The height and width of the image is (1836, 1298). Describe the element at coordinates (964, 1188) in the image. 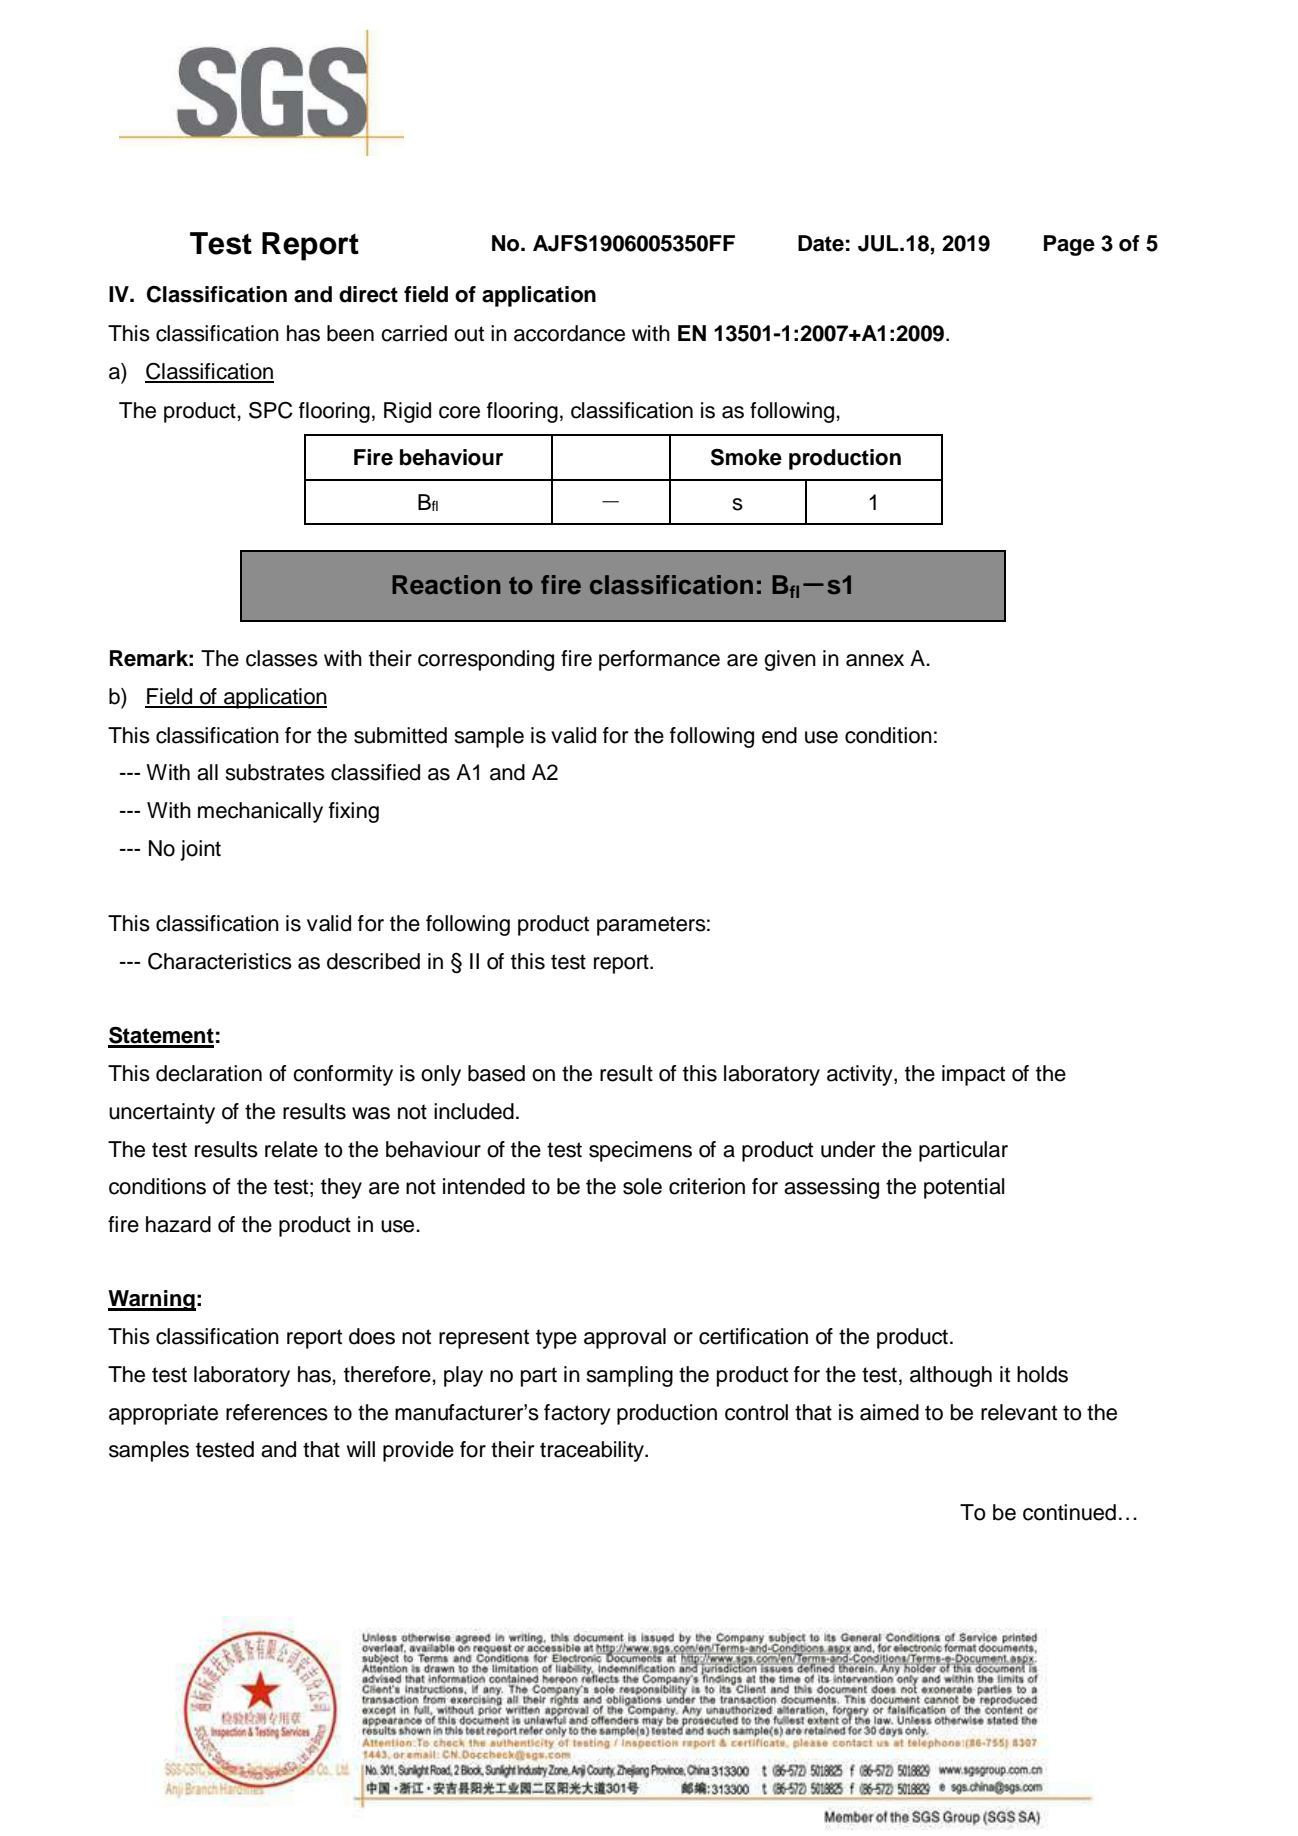

I see `potential` at that location.
